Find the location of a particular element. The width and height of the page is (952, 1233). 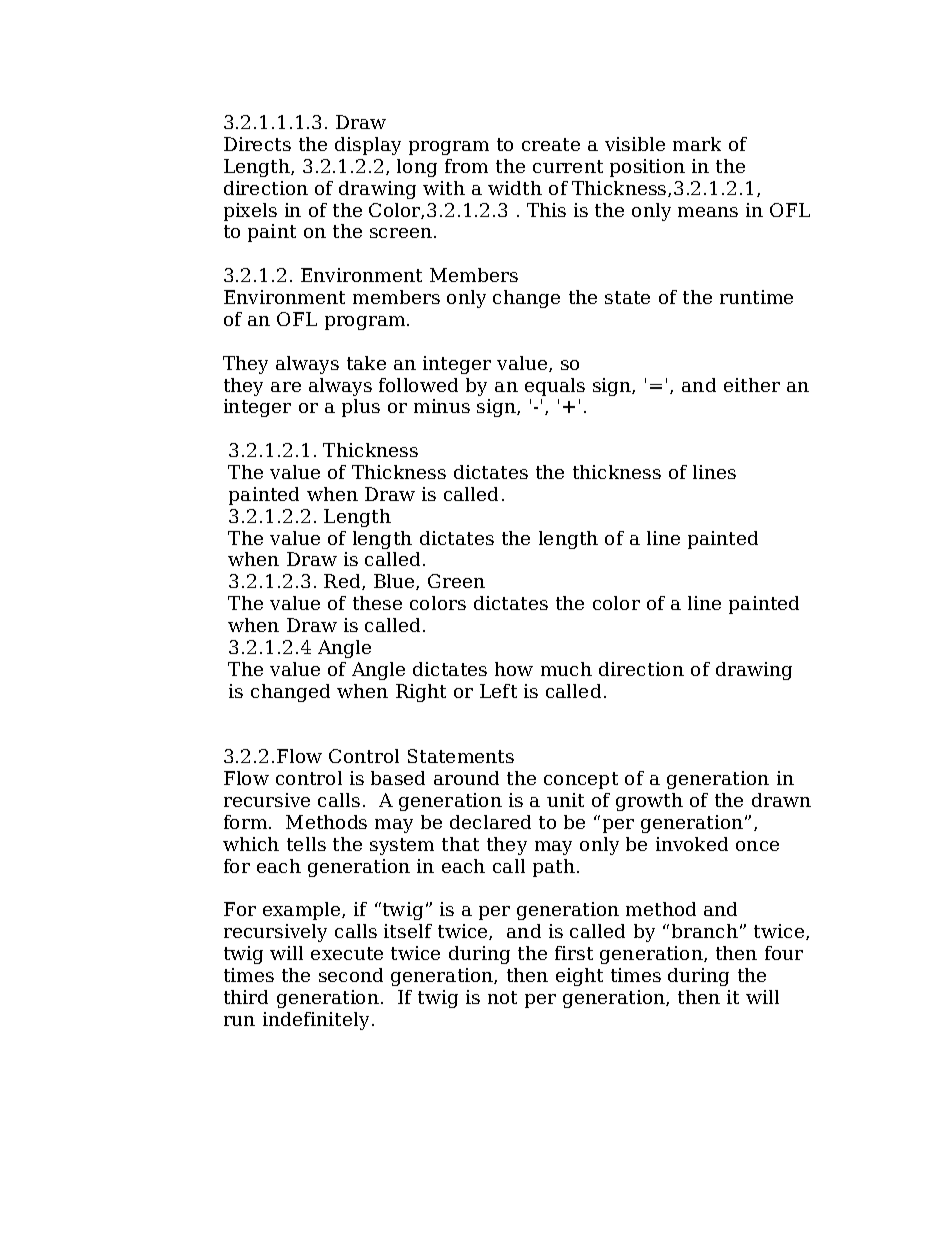

equals is located at coordinates (555, 387).
